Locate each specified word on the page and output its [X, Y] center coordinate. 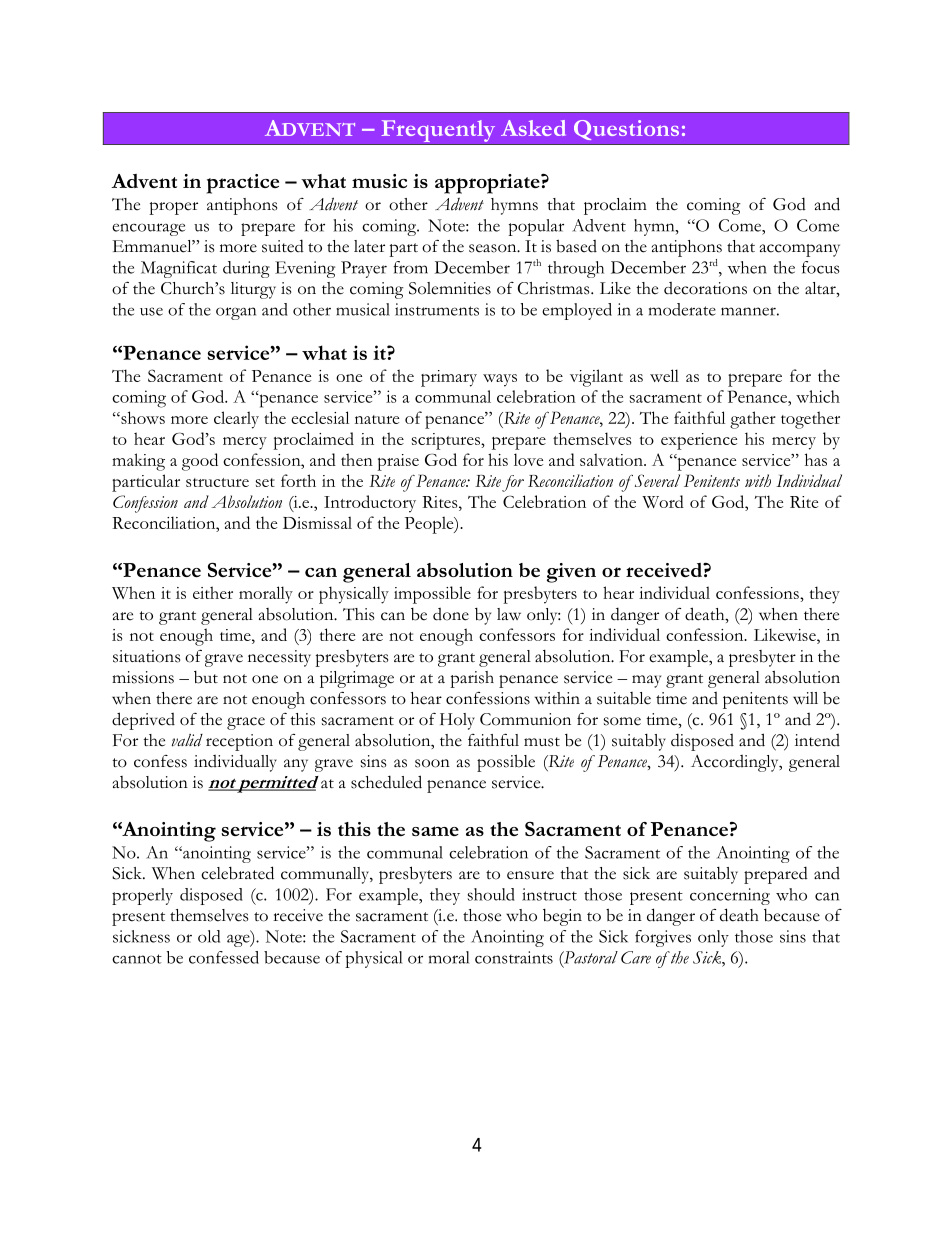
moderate [682, 309]
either [213, 592]
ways [500, 380]
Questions [626, 130]
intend [817, 740]
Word [663, 501]
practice [242, 184]
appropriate [488, 184]
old [209, 936]
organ [236, 313]
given [571, 573]
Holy [457, 721]
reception [239, 742]
